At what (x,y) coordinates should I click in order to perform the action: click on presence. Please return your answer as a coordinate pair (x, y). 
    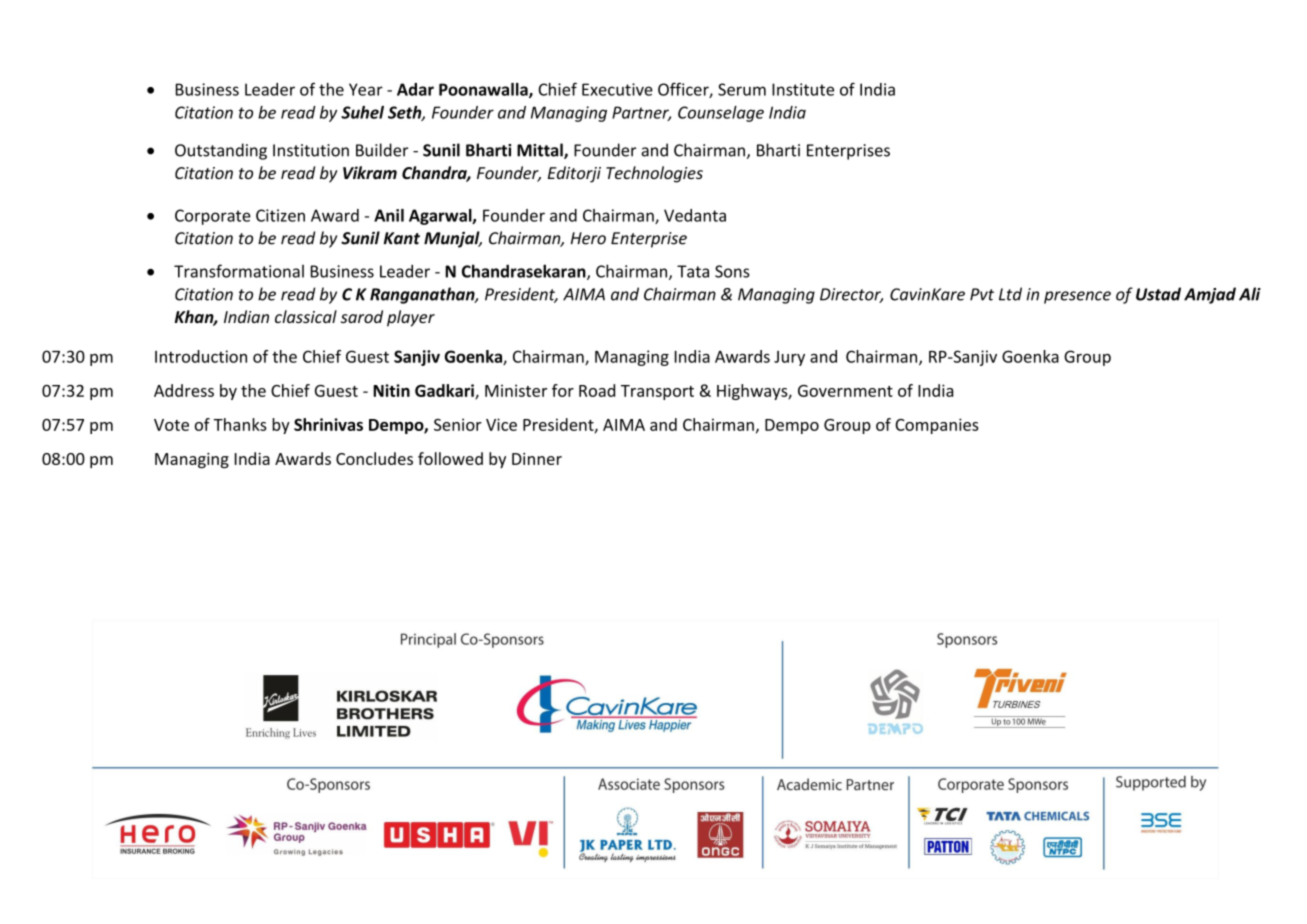
    Looking at the image, I should click on (1077, 297).
